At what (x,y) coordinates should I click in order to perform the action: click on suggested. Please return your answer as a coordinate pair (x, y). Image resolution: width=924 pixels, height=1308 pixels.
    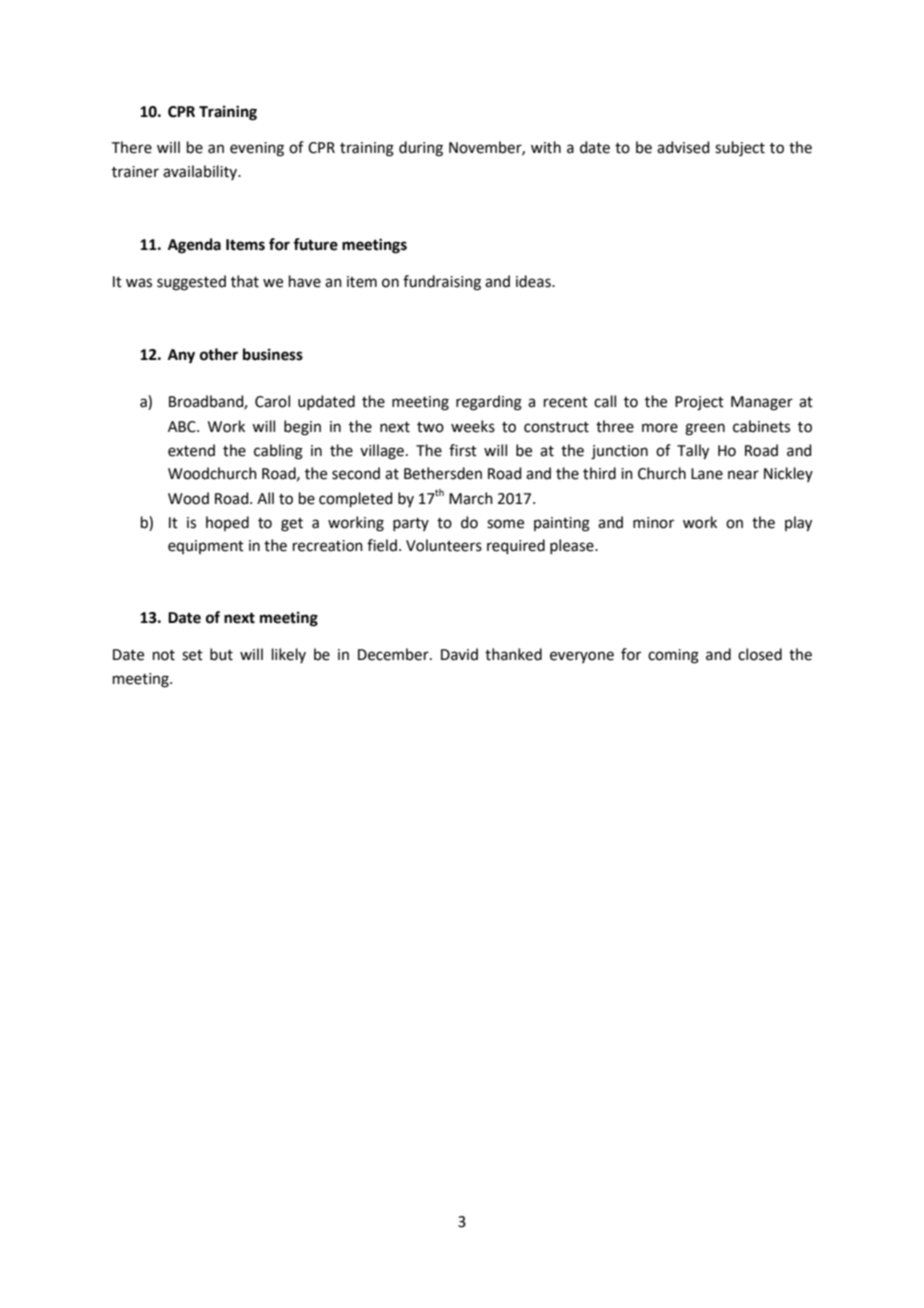
    Looking at the image, I should click on (191, 283).
